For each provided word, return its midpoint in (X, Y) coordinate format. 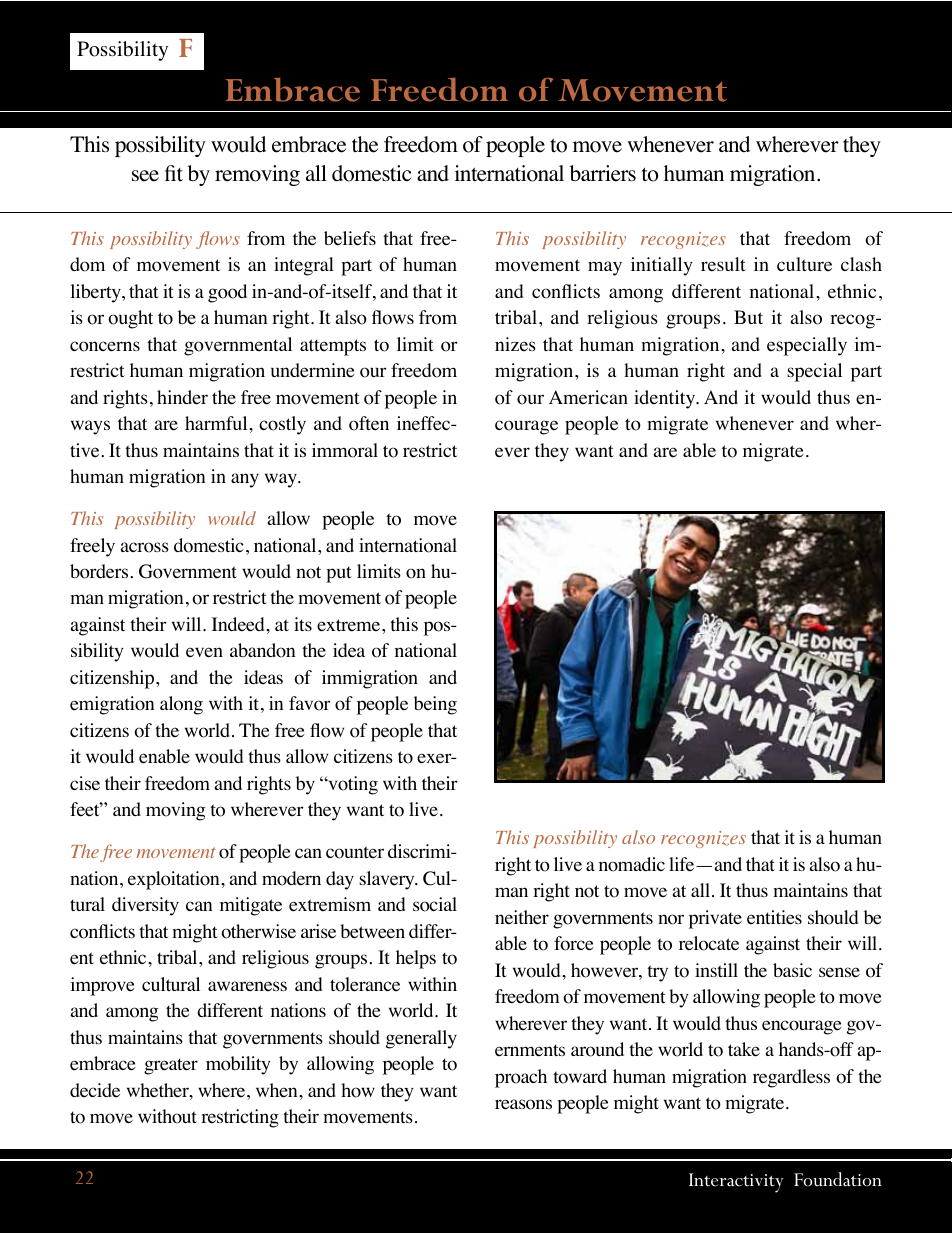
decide (95, 1090)
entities (774, 917)
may (605, 268)
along (181, 705)
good (227, 293)
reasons (523, 1104)
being (435, 705)
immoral (345, 450)
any (245, 480)
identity (666, 399)
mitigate (251, 906)
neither (522, 917)
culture (804, 264)
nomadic (632, 864)
